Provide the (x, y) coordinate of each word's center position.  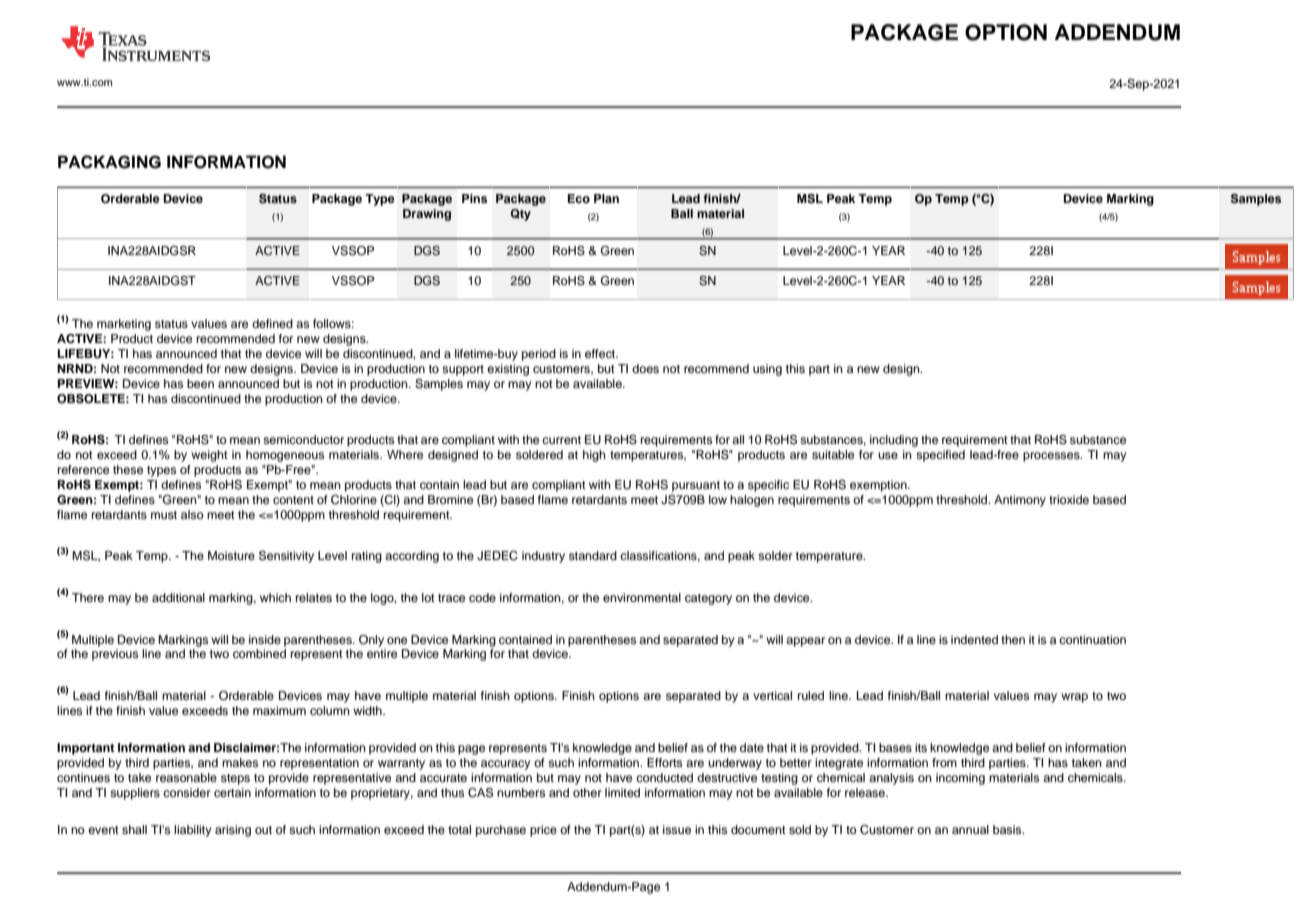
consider (187, 792)
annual (970, 829)
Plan (606, 198)
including (894, 441)
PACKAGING (109, 162)
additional (178, 597)
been (200, 383)
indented (974, 639)
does (645, 368)
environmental (642, 597)
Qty (520, 215)
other (587, 792)
